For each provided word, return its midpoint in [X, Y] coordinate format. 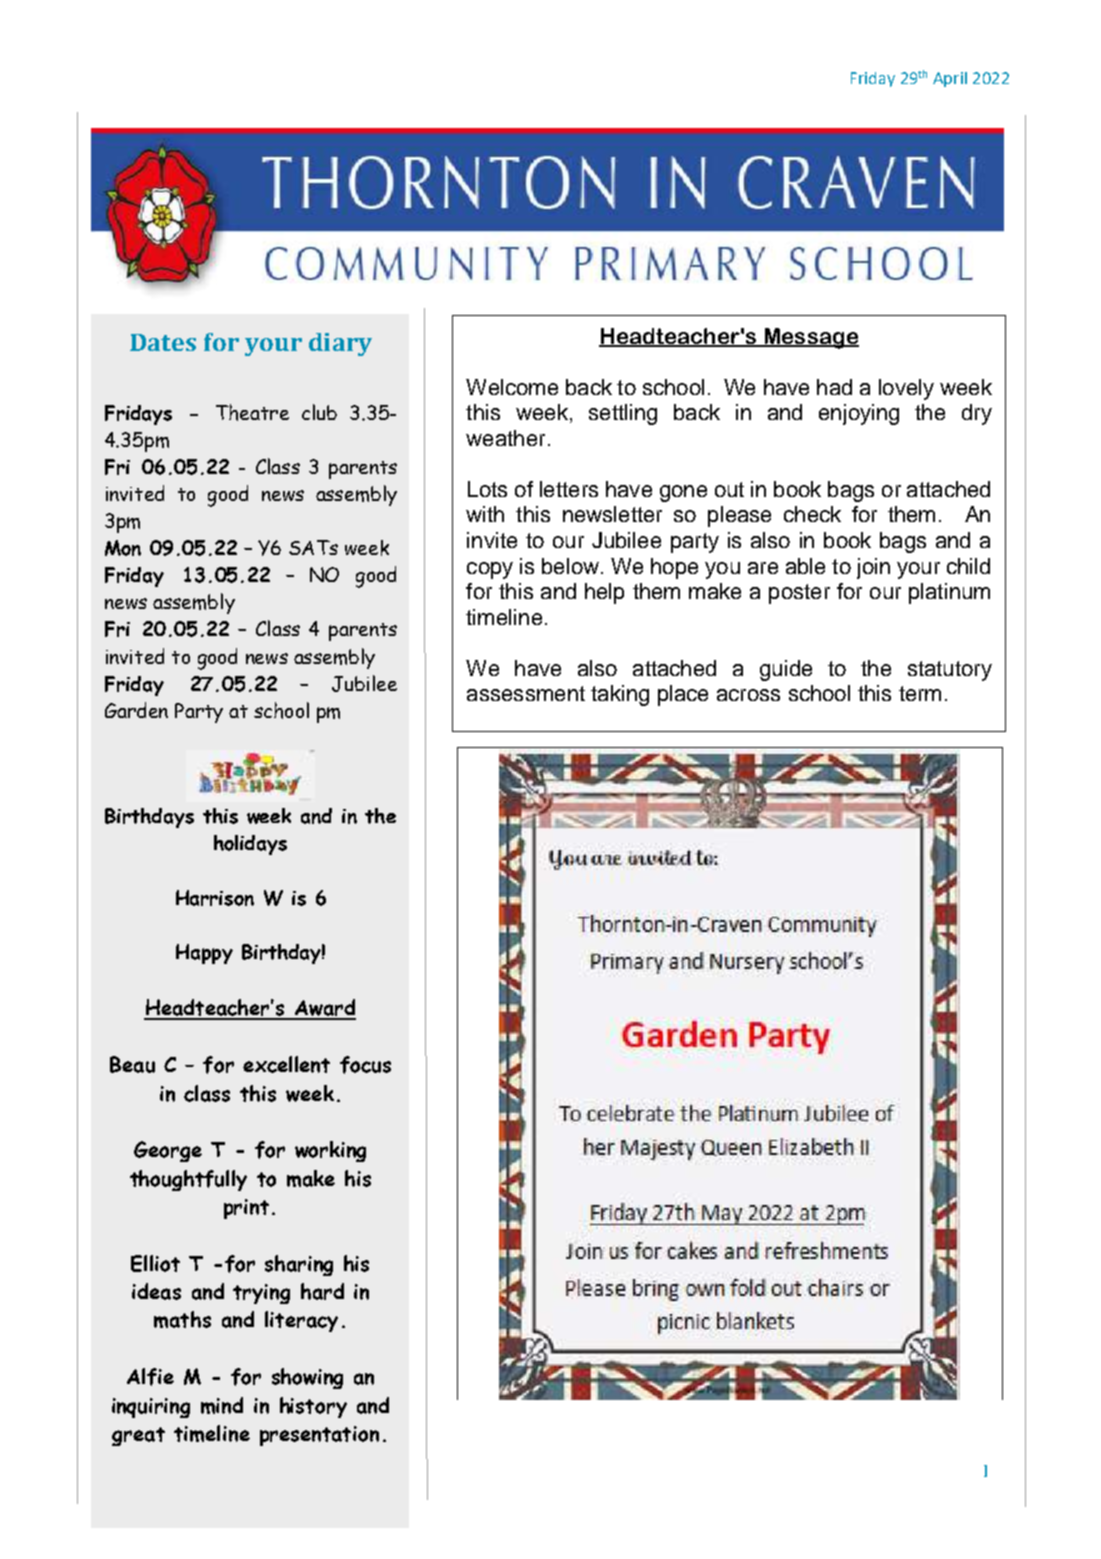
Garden [136, 710]
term [920, 693]
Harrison [215, 898]
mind [222, 1405]
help [604, 593]
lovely [906, 389]
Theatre [252, 412]
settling [623, 414]
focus [365, 1065]
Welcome [512, 387]
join [873, 568]
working [330, 1151]
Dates [163, 342]
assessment [526, 693]
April [950, 79]
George [168, 1151]
